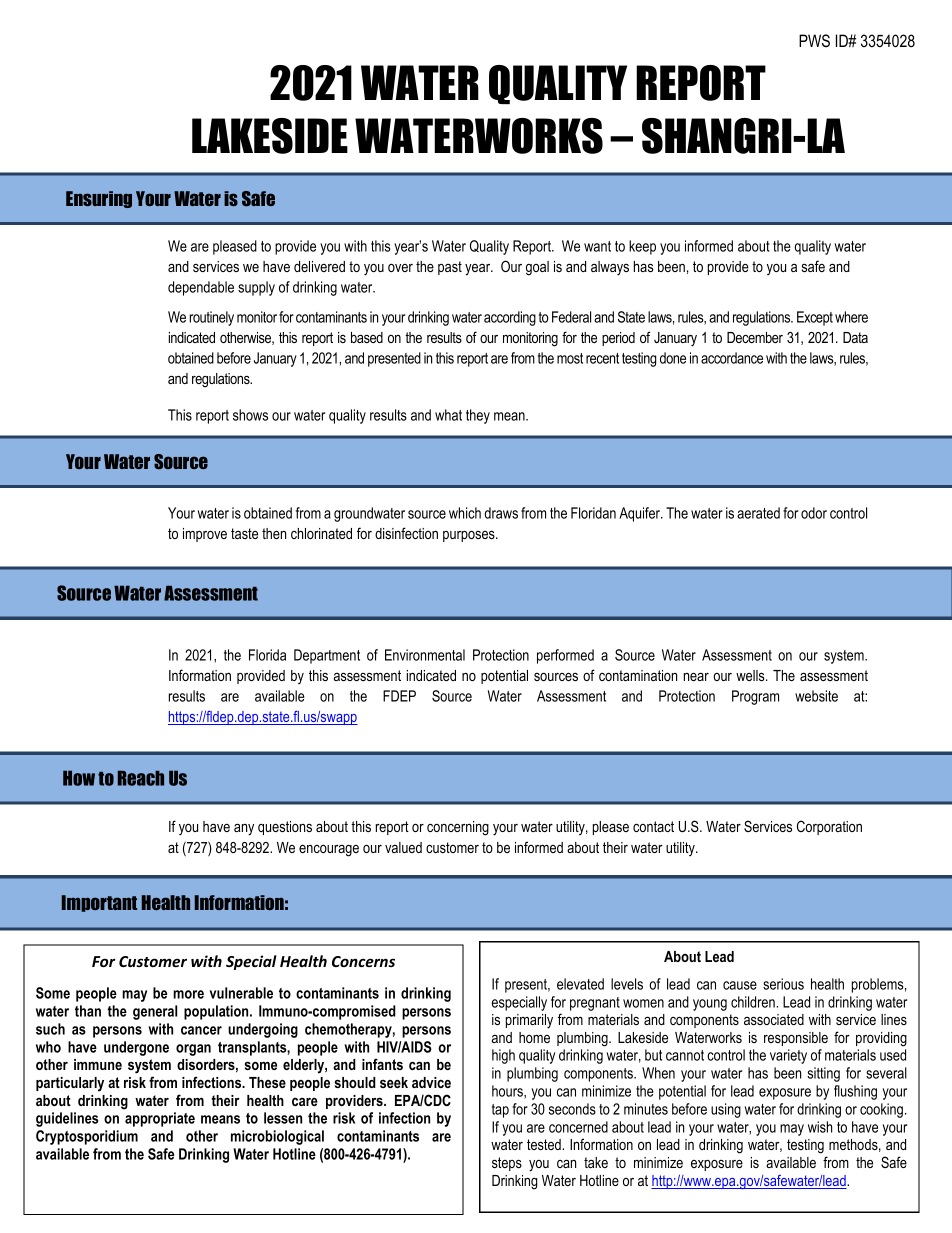 The width and height of the page is (952, 1233). What do you see at coordinates (597, 246) in the page?
I see `want` at bounding box center [597, 246].
